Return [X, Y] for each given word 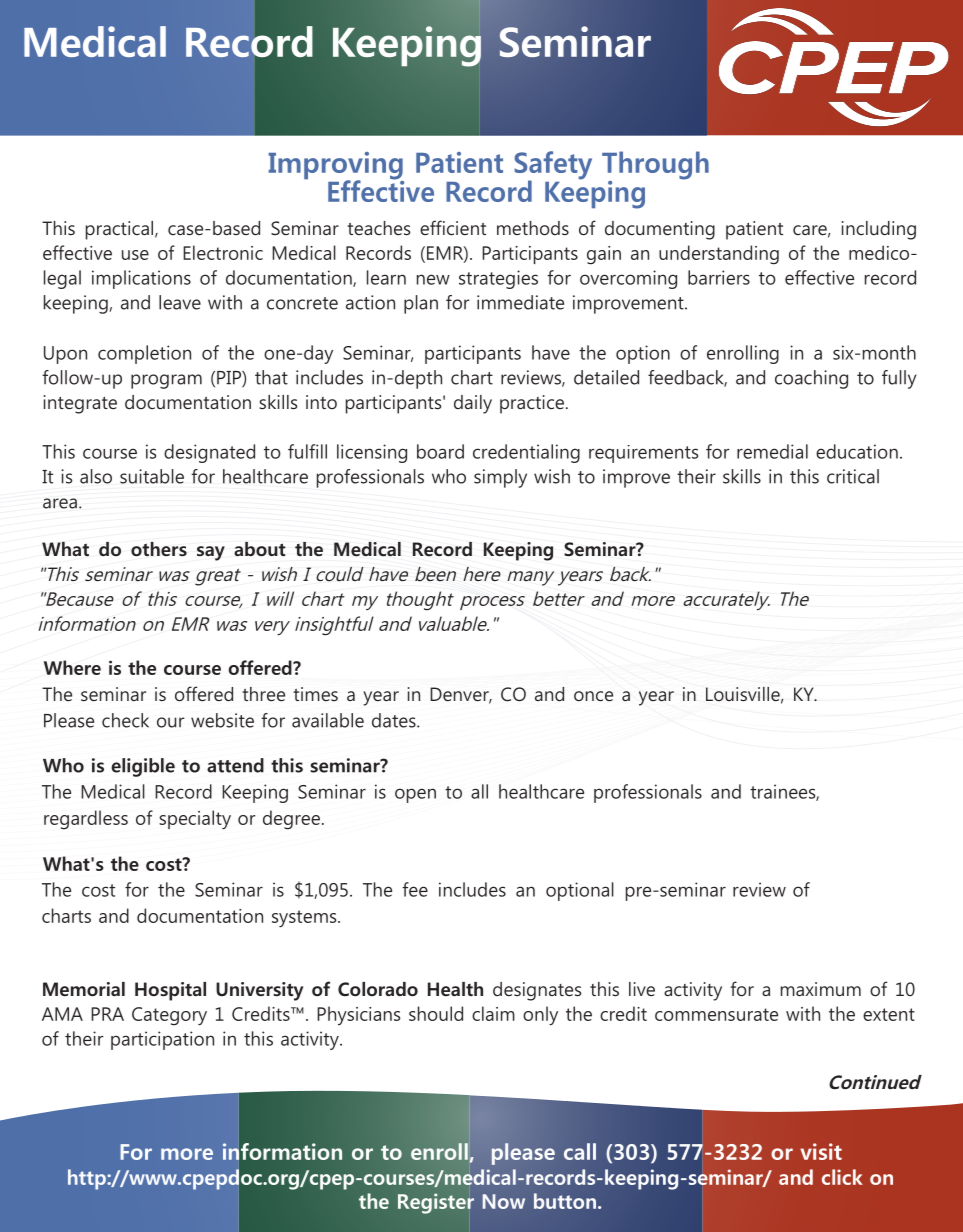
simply [500, 478]
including [879, 230]
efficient [453, 227]
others [159, 549]
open [415, 795]
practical [121, 230]
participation [162, 1040]
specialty [195, 819]
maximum [821, 989]
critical [853, 476]
